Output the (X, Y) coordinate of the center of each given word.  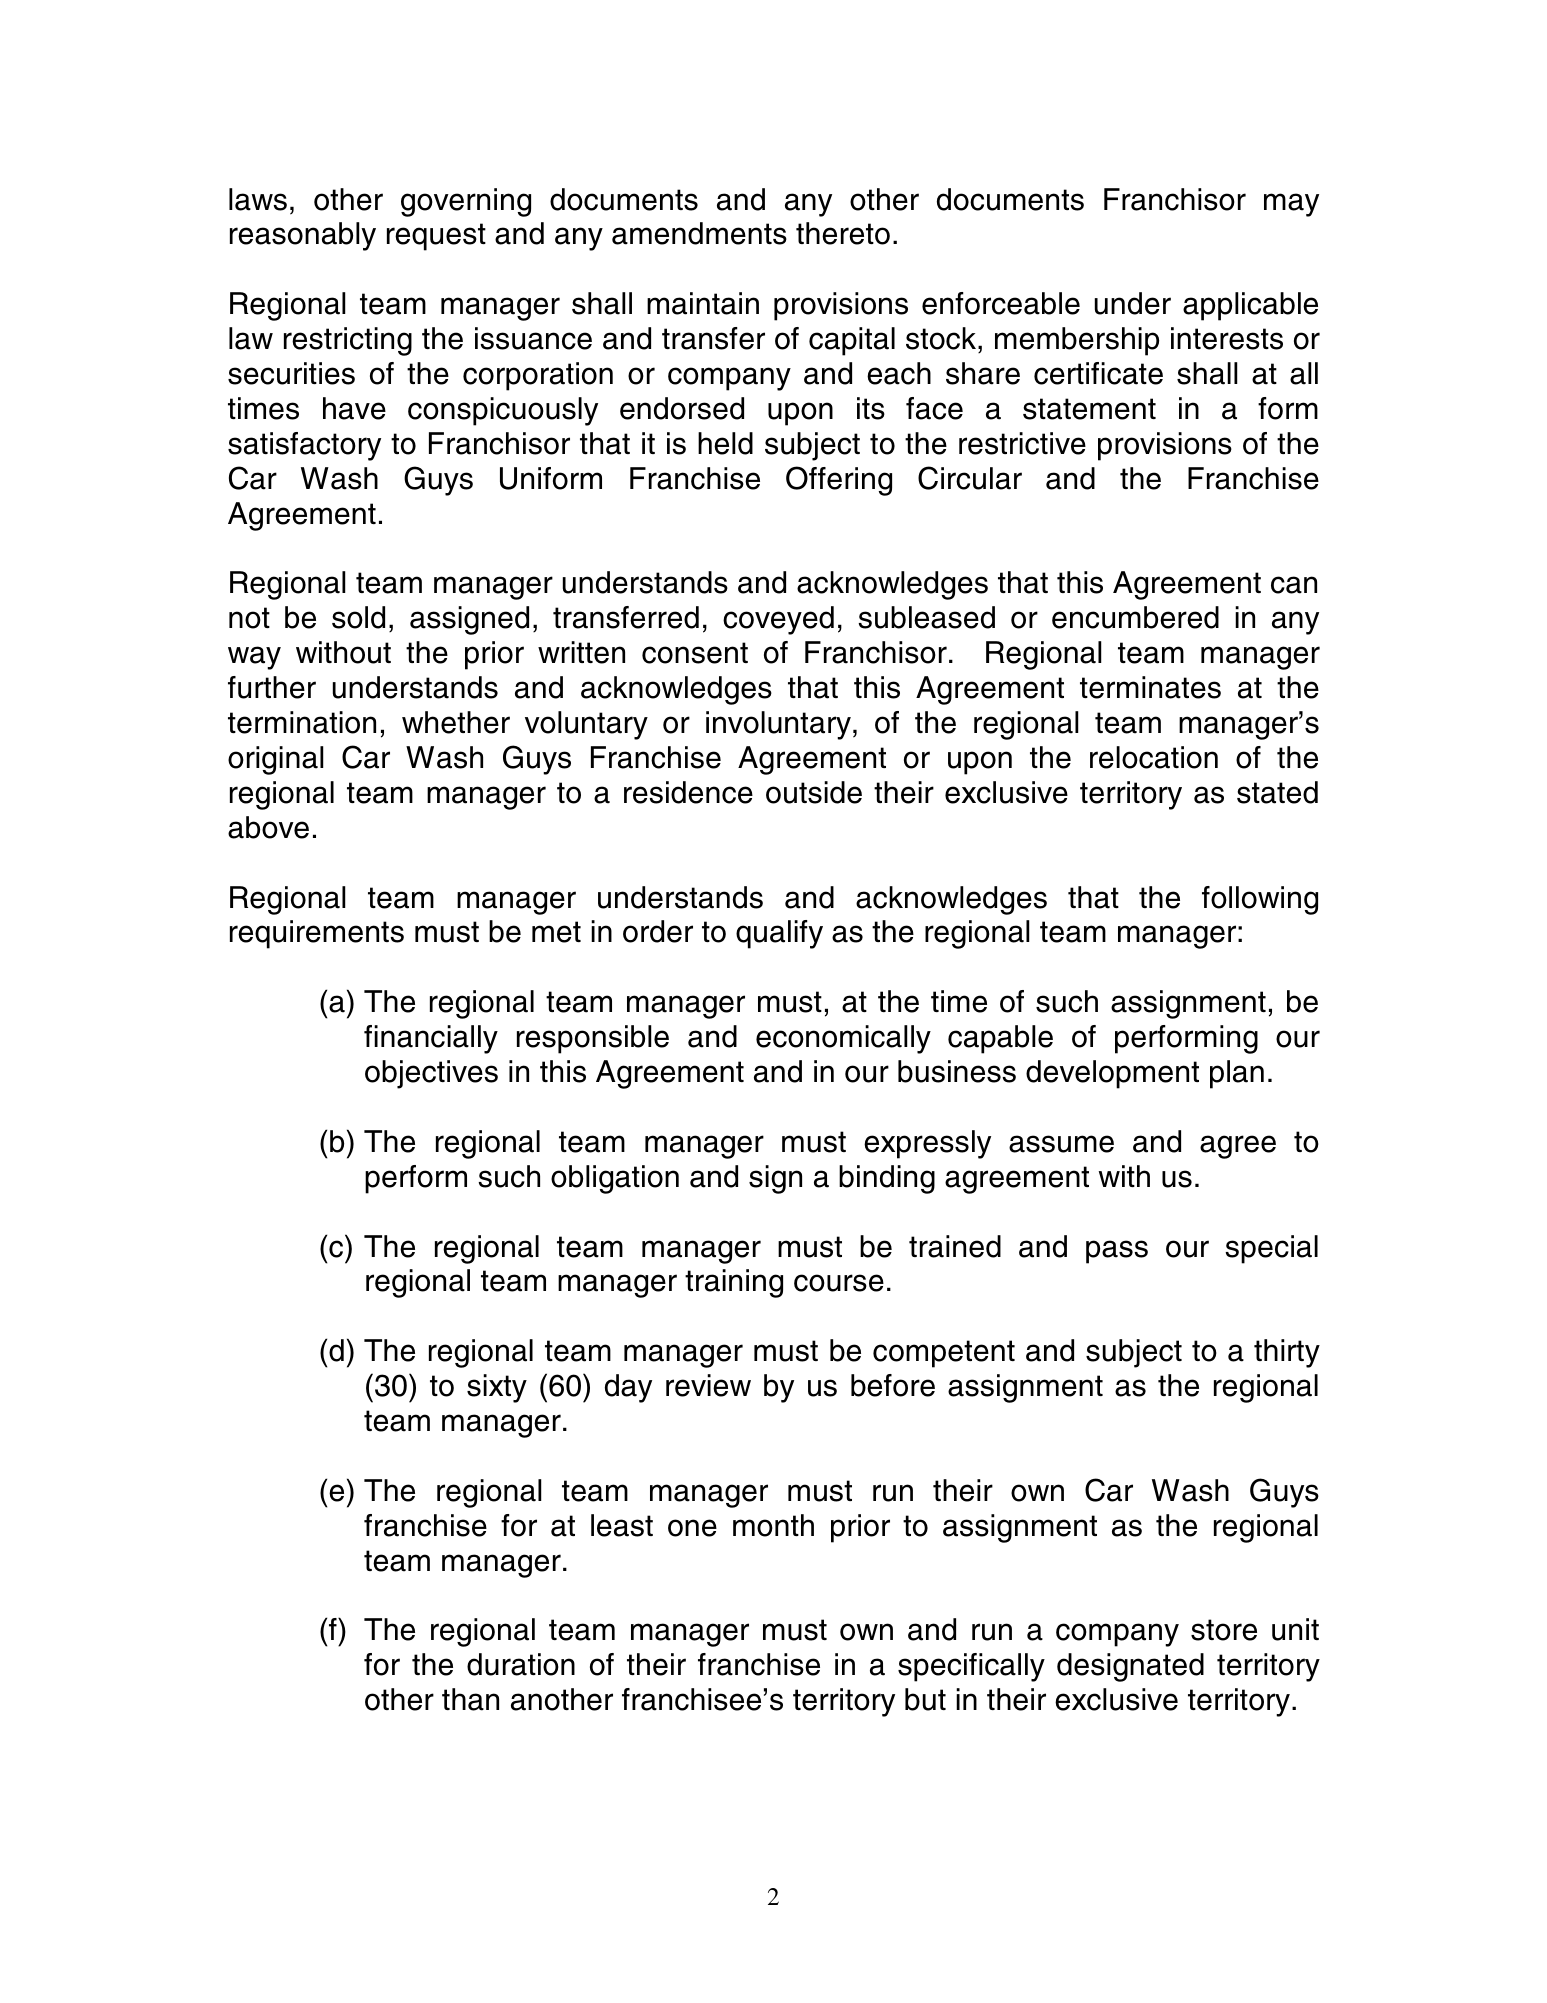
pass (1117, 1252)
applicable (1250, 306)
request (436, 237)
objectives (431, 1074)
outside (814, 792)
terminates (1150, 687)
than (470, 1699)
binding (887, 1179)
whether (456, 722)
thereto (843, 233)
